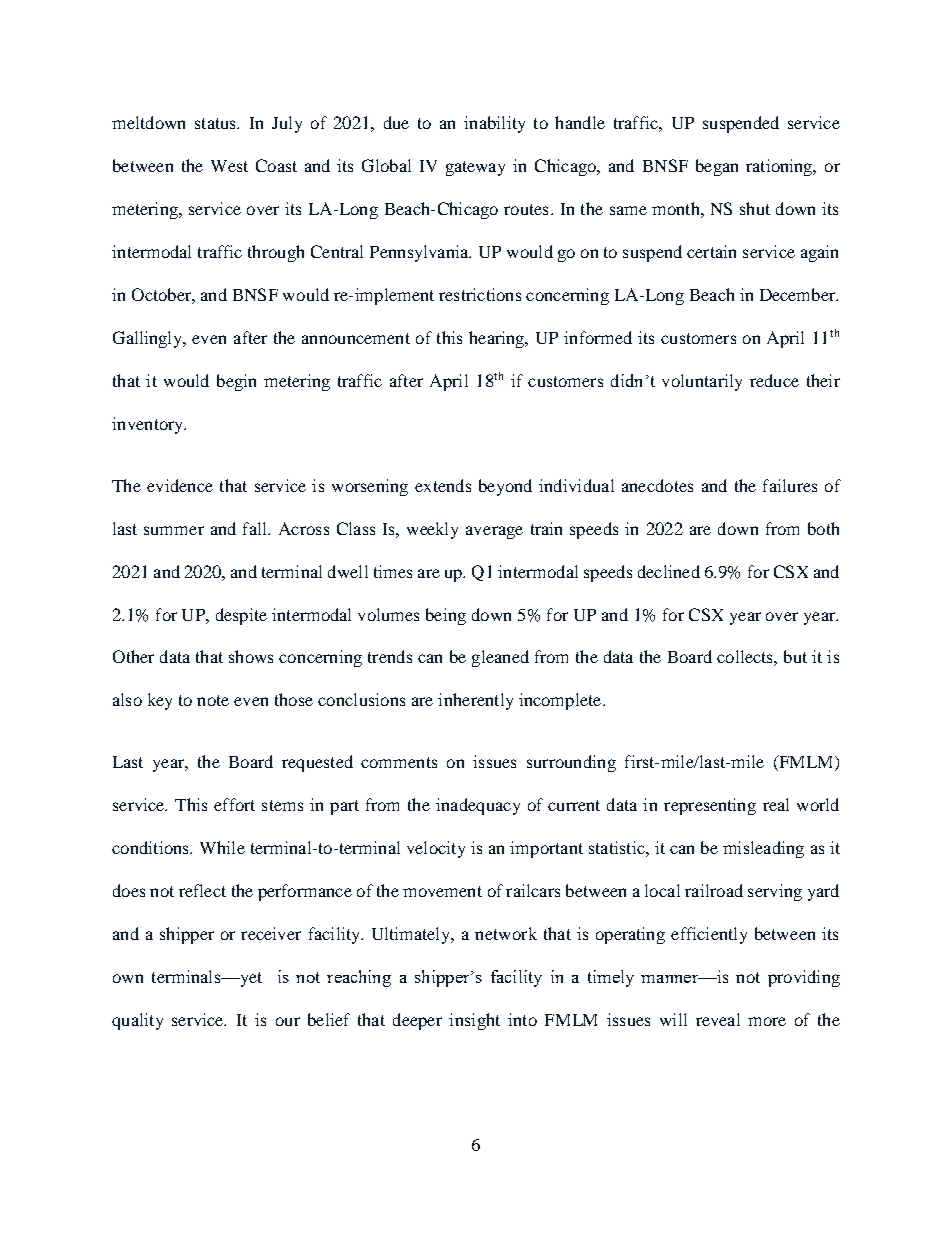 This document has height=1233, width=952. I want to click on inventory, so click(149, 425).
